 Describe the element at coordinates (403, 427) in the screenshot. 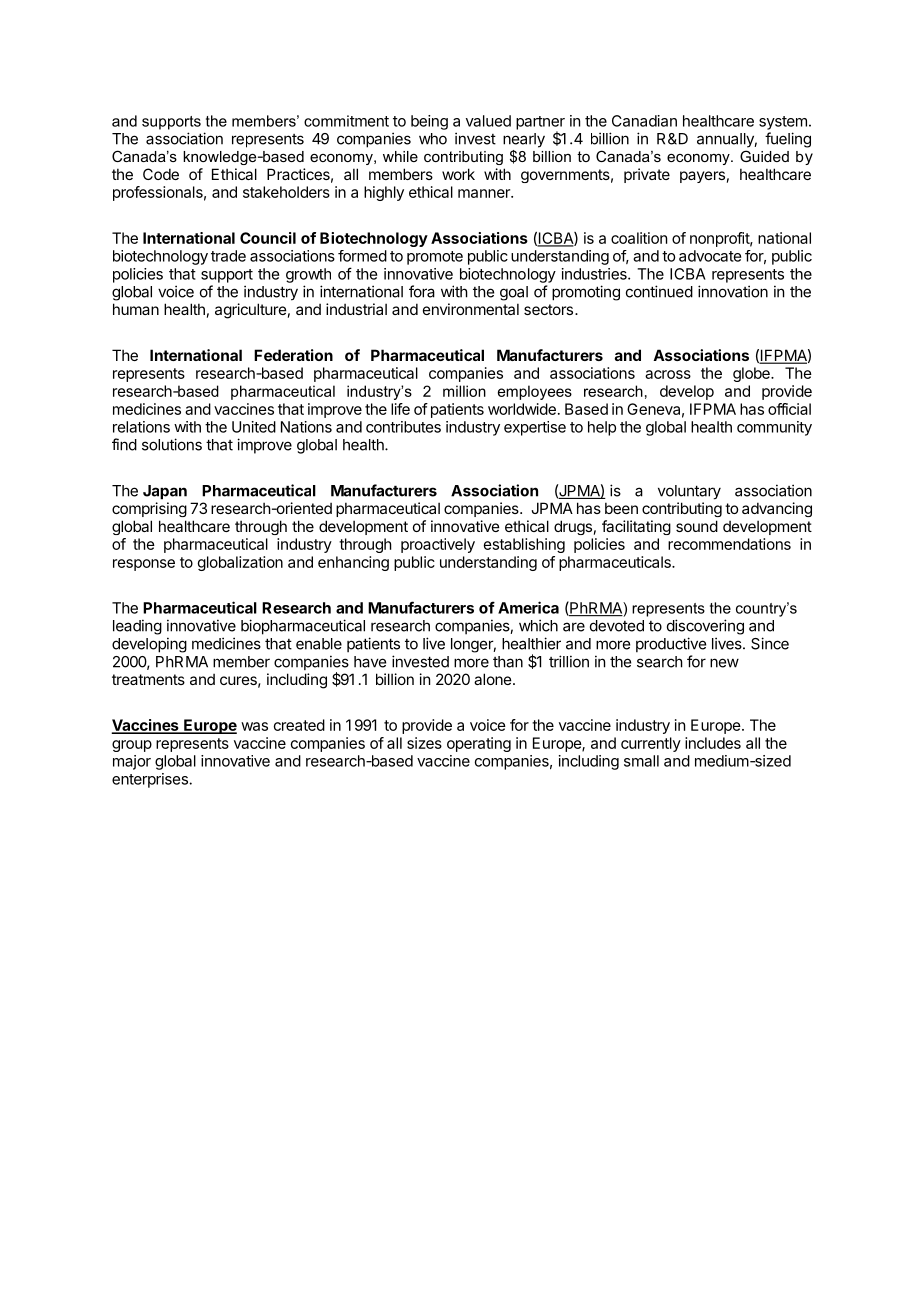

I see `contributes` at that location.
